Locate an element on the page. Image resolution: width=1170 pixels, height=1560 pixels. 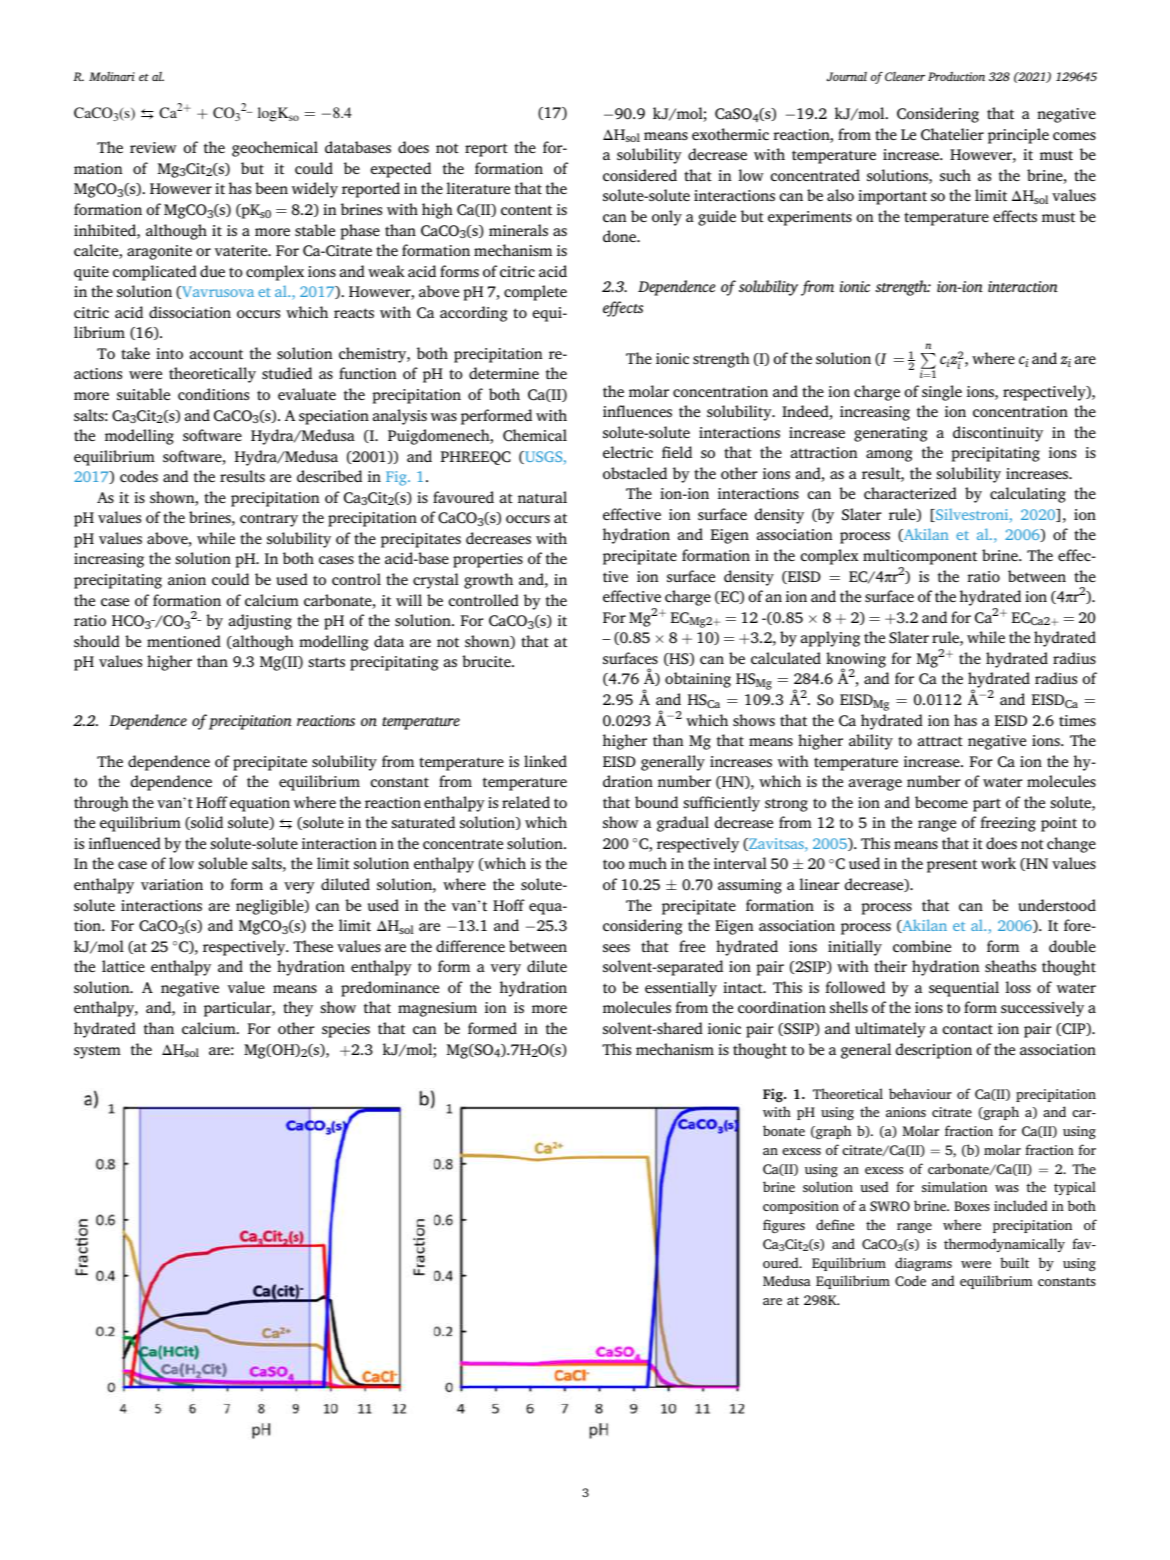
considered is located at coordinates (640, 175).
